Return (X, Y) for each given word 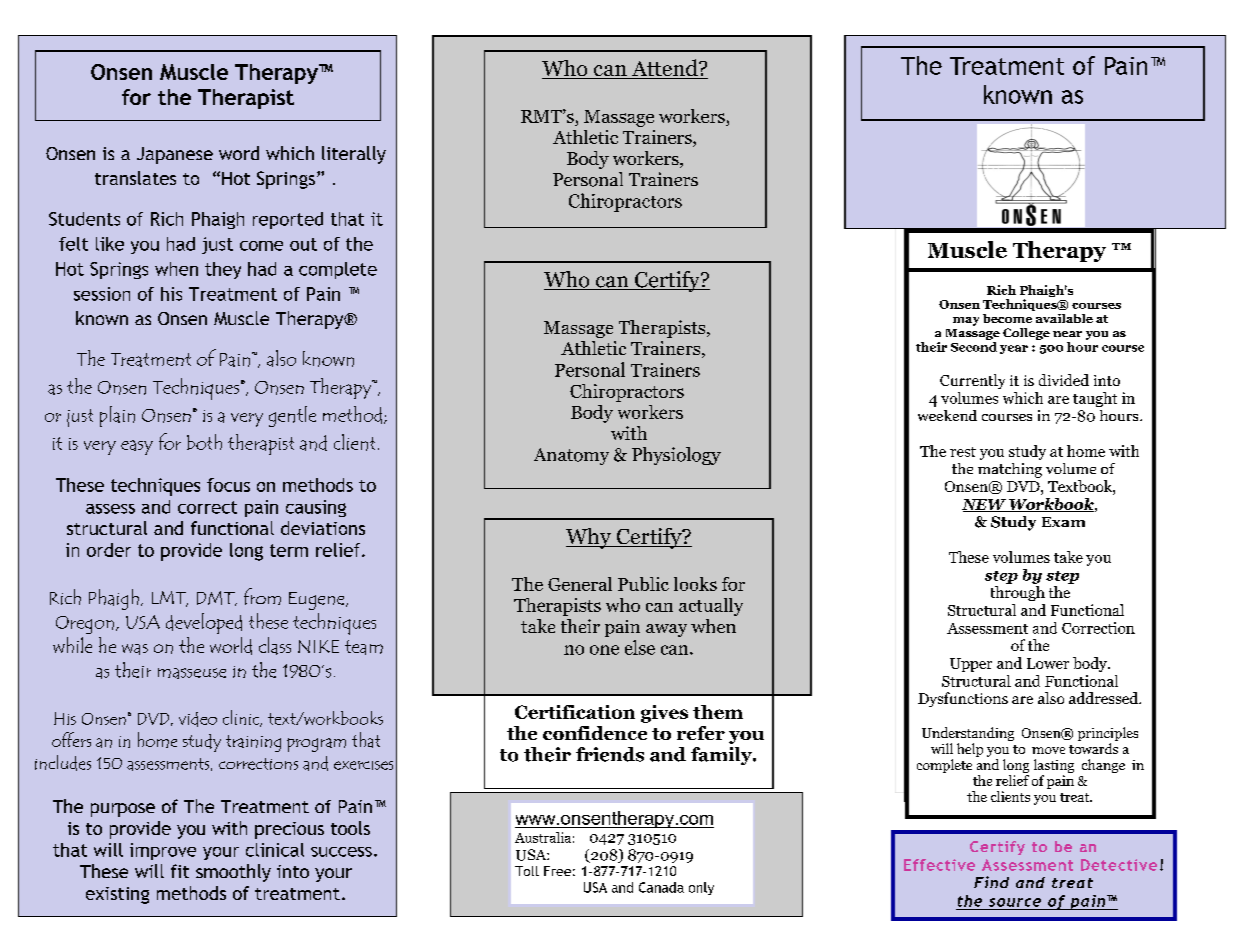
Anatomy (571, 456)
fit (180, 871)
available (1064, 318)
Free (557, 871)
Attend (664, 69)
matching (1010, 470)
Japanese (175, 155)
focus (228, 485)
